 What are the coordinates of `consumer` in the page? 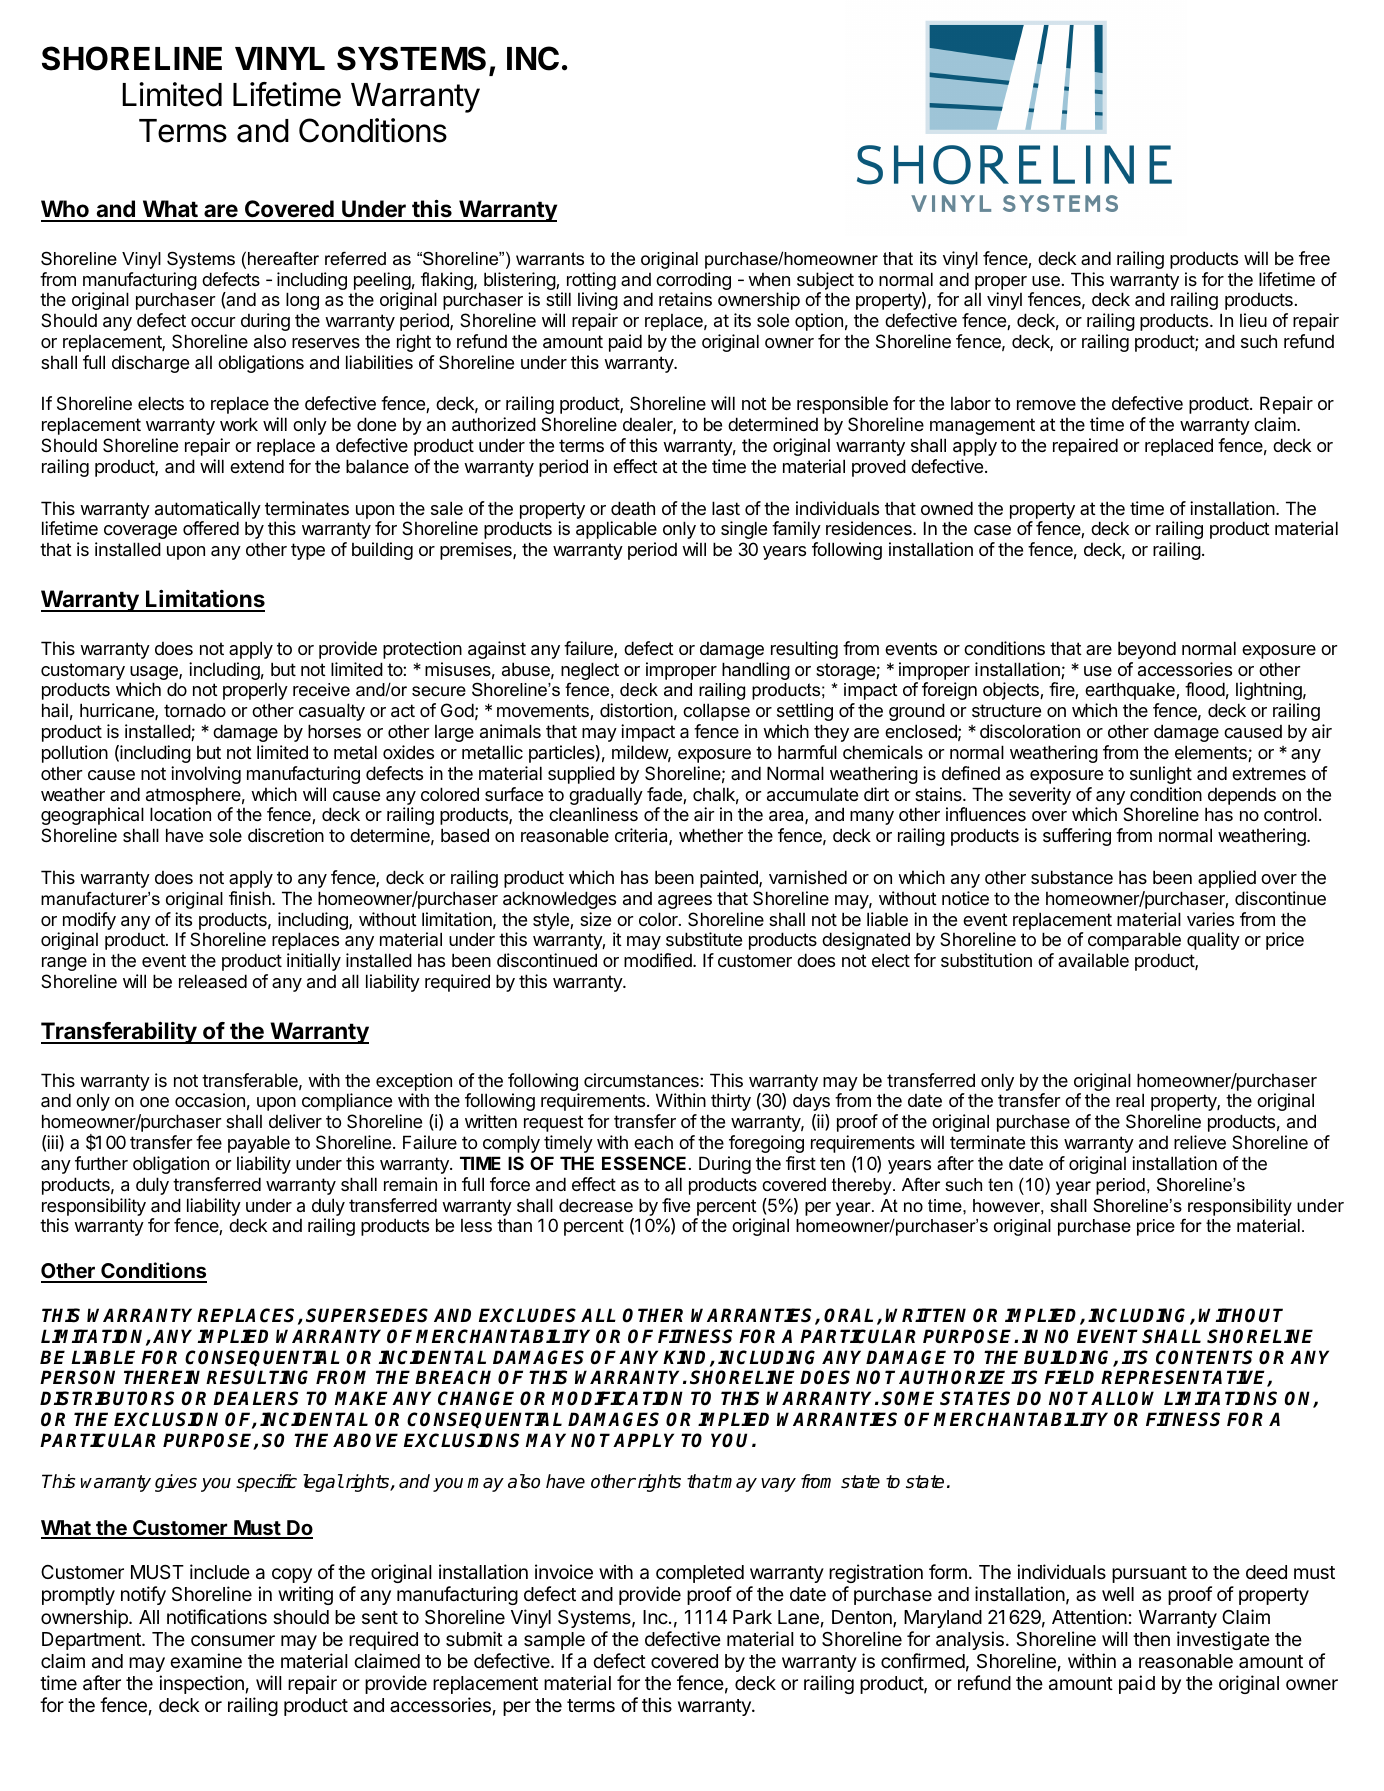 It's located at (233, 1640).
